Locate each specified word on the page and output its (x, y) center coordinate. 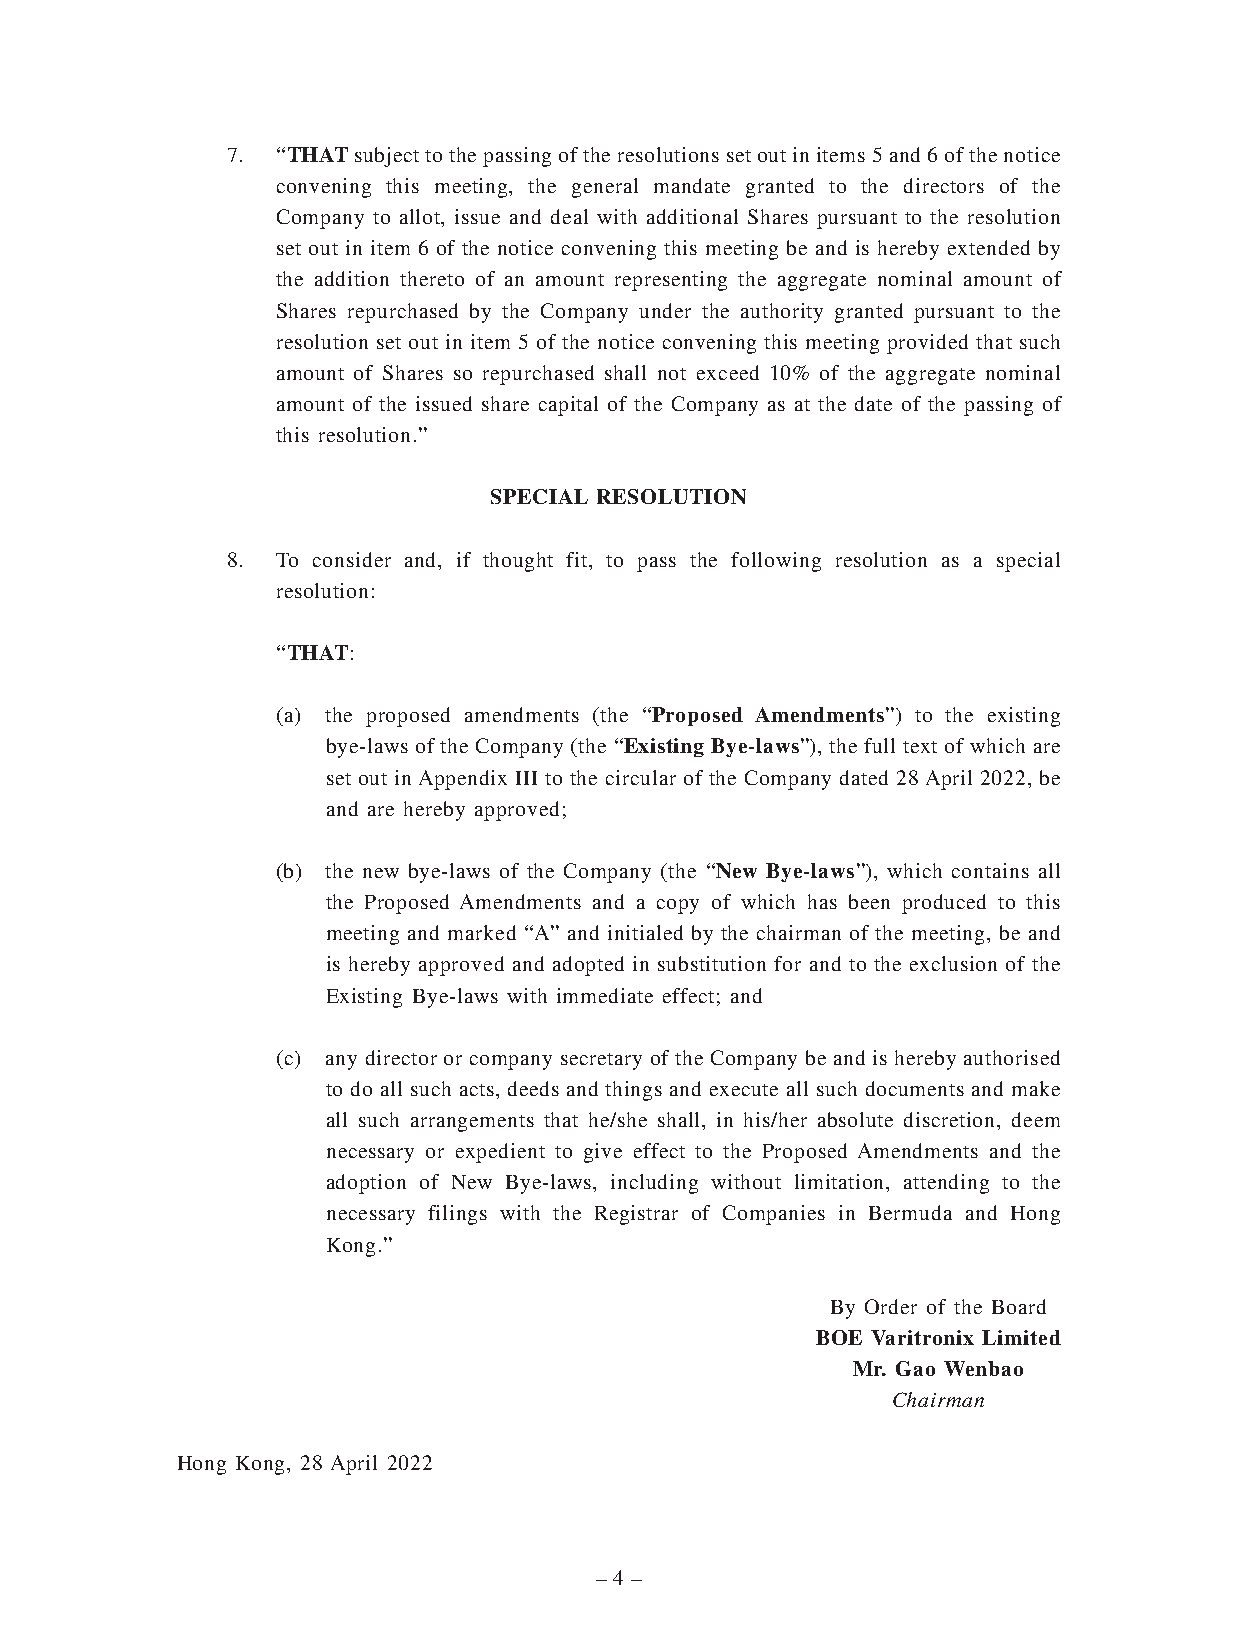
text (920, 747)
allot (421, 218)
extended (989, 247)
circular (641, 777)
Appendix (463, 780)
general (605, 188)
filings (457, 1215)
